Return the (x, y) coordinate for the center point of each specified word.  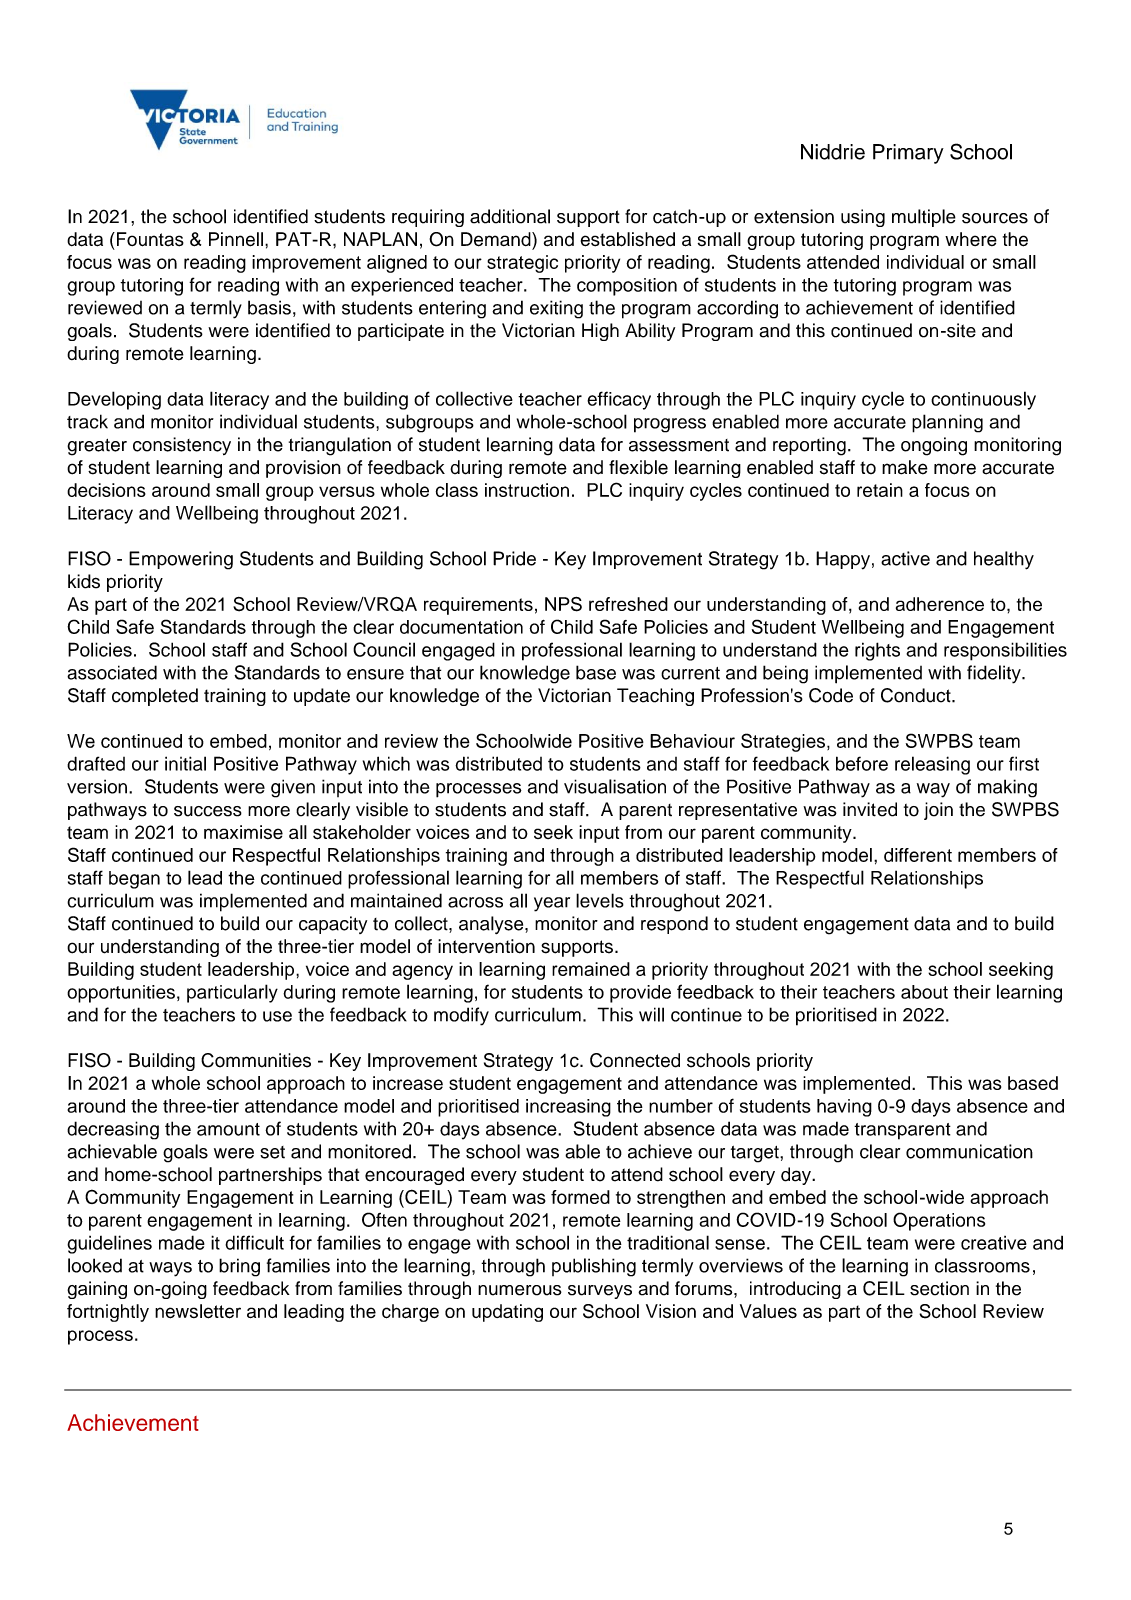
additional (510, 216)
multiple (924, 218)
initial (185, 763)
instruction (527, 490)
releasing (932, 765)
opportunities (121, 994)
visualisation (615, 786)
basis (269, 307)
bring (239, 1267)
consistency (182, 446)
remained (591, 969)
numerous (520, 1290)
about (924, 992)
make (905, 467)
